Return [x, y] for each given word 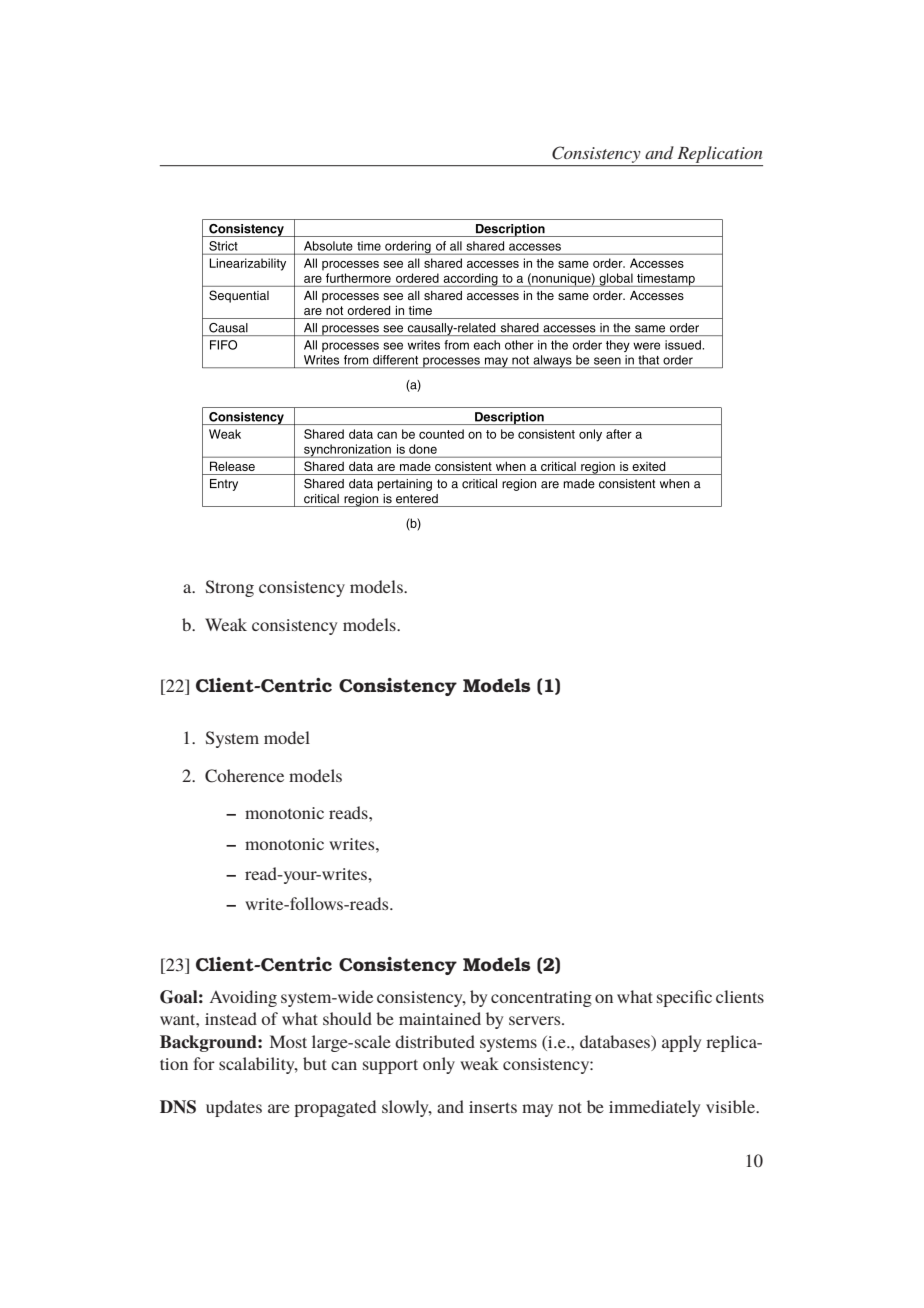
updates [234, 1108]
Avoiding [243, 998]
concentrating [541, 999]
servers [536, 1020]
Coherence [244, 776]
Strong [230, 588]
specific [684, 998]
